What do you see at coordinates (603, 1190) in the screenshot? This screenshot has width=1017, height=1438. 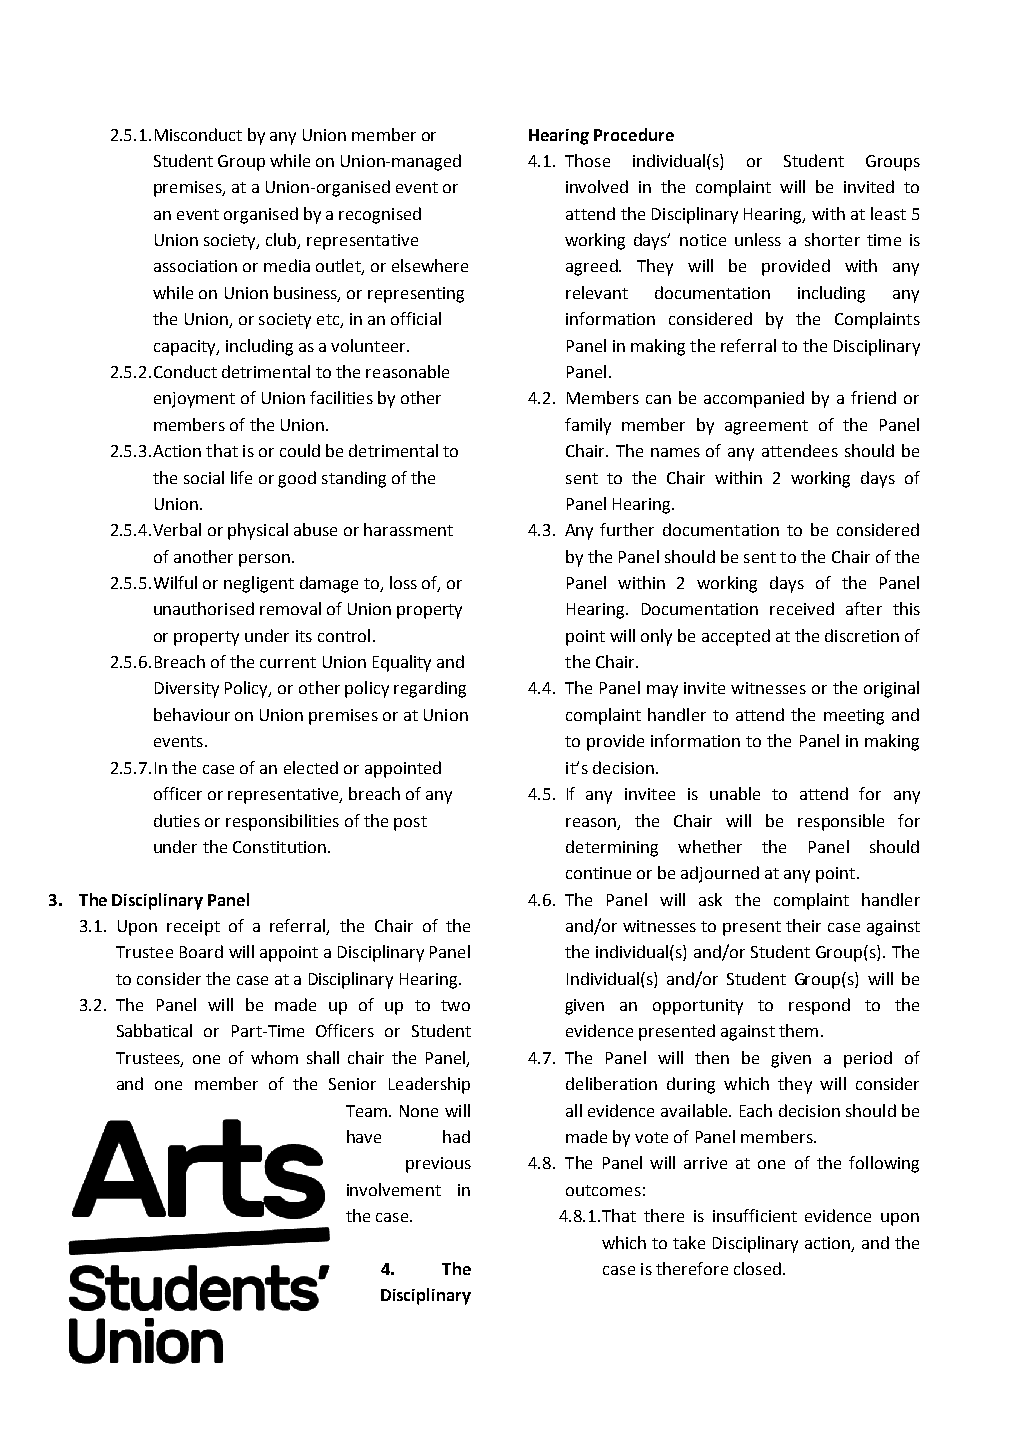 I see `outcomes` at bounding box center [603, 1190].
